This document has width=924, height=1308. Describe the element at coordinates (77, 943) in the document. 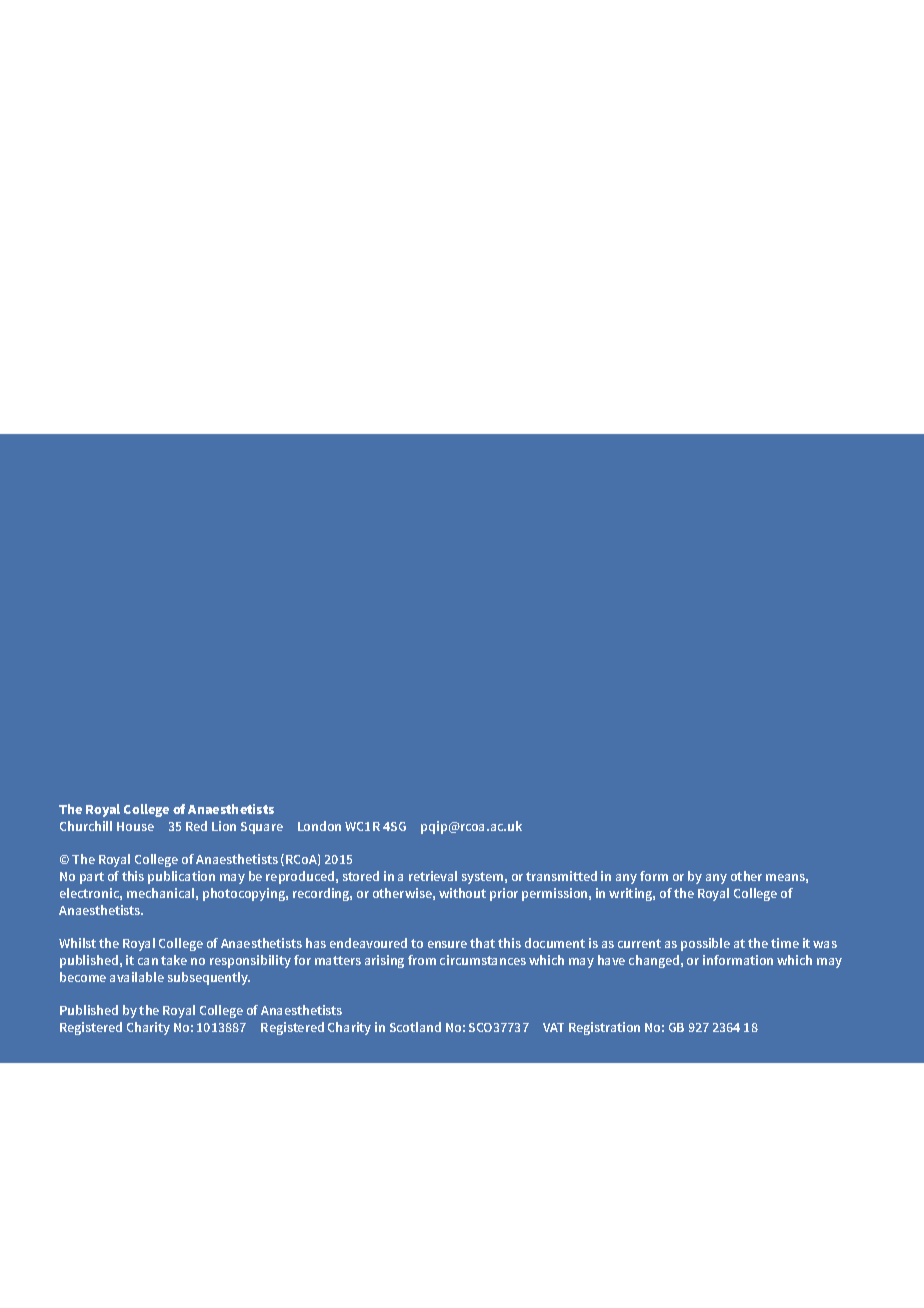

I see `Whilst` at that location.
